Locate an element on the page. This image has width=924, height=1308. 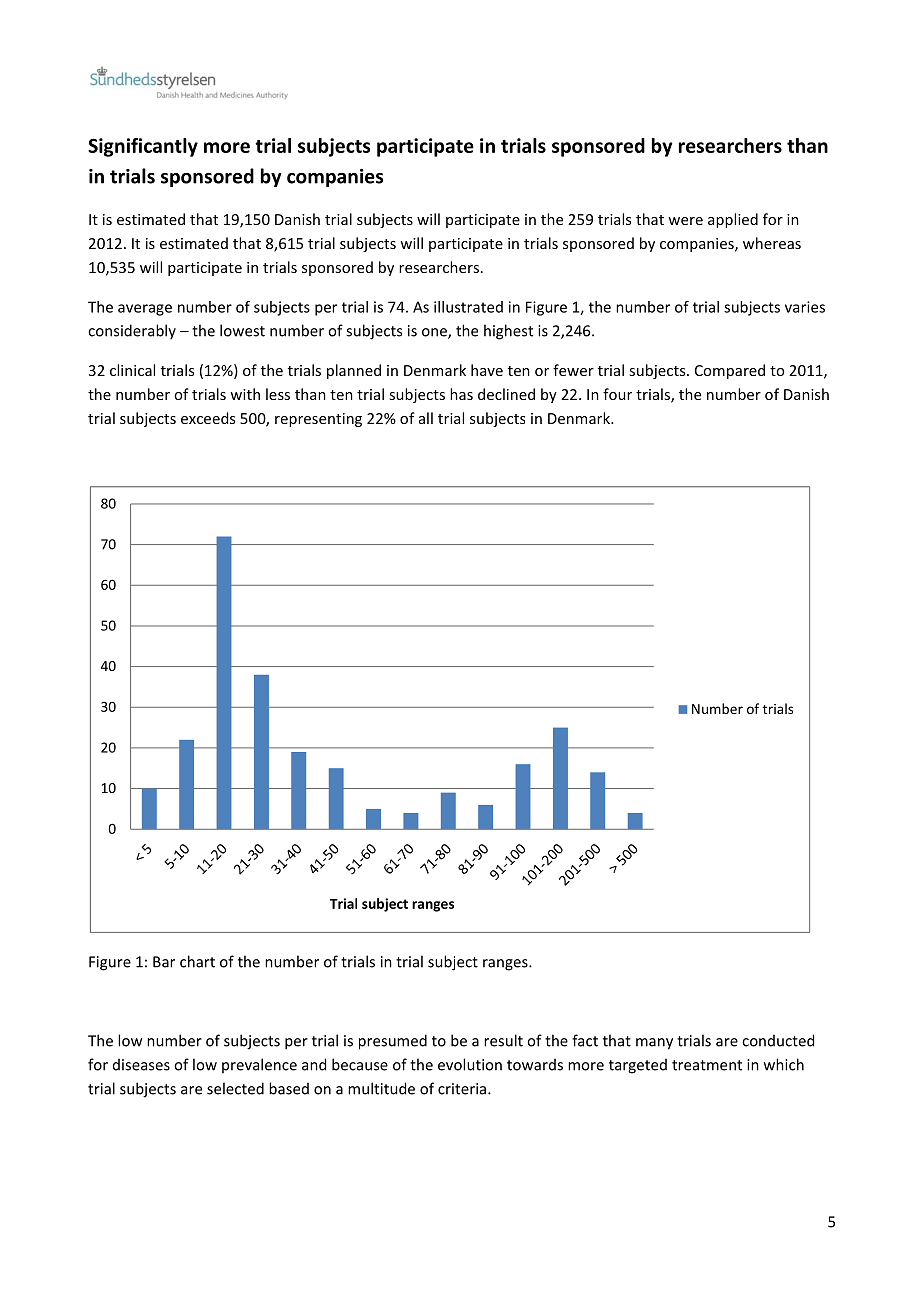
exceeds is located at coordinates (208, 418).
